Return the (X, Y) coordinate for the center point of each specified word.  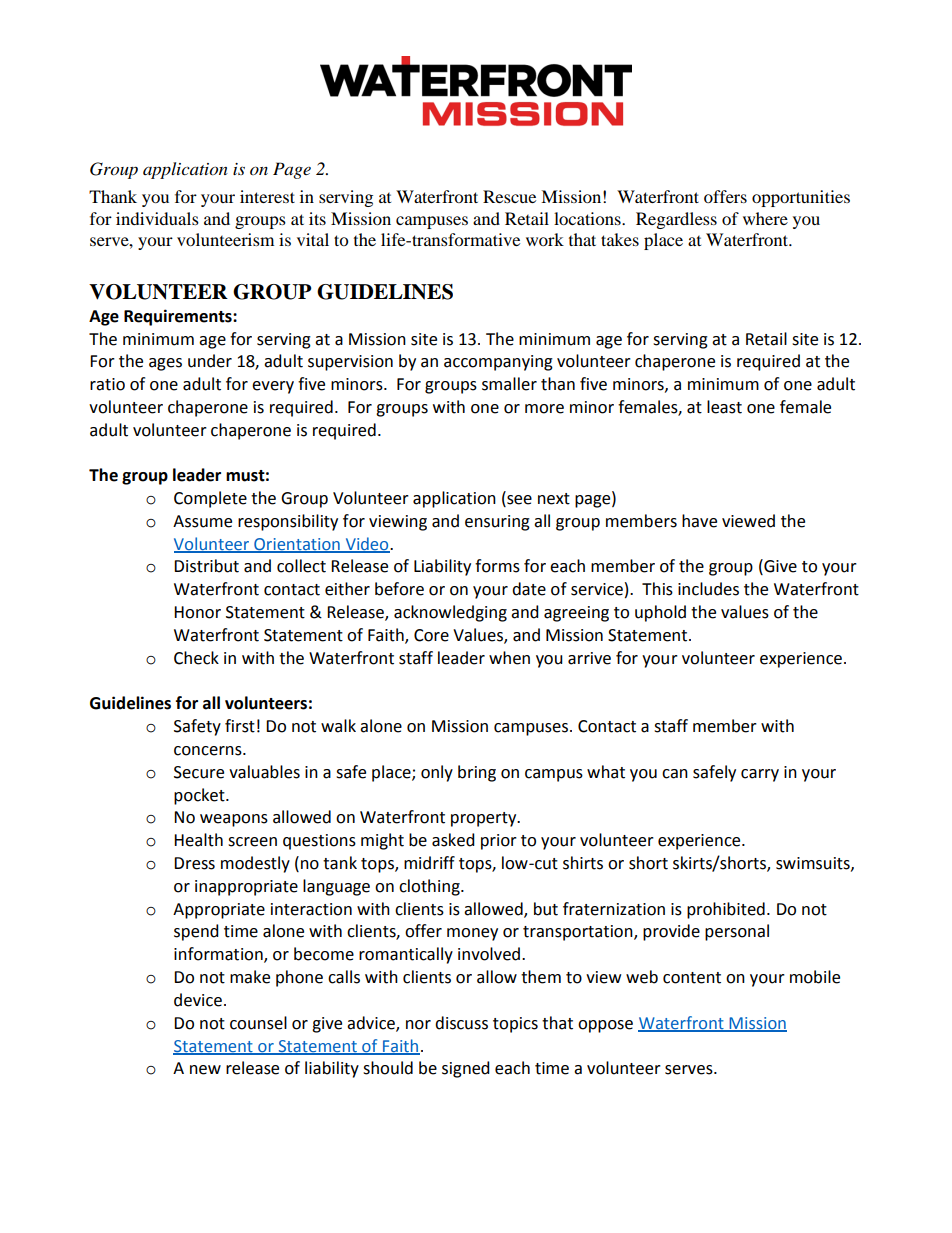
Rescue (509, 196)
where (765, 218)
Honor (197, 612)
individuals (157, 218)
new (205, 1070)
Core (431, 635)
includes (708, 589)
